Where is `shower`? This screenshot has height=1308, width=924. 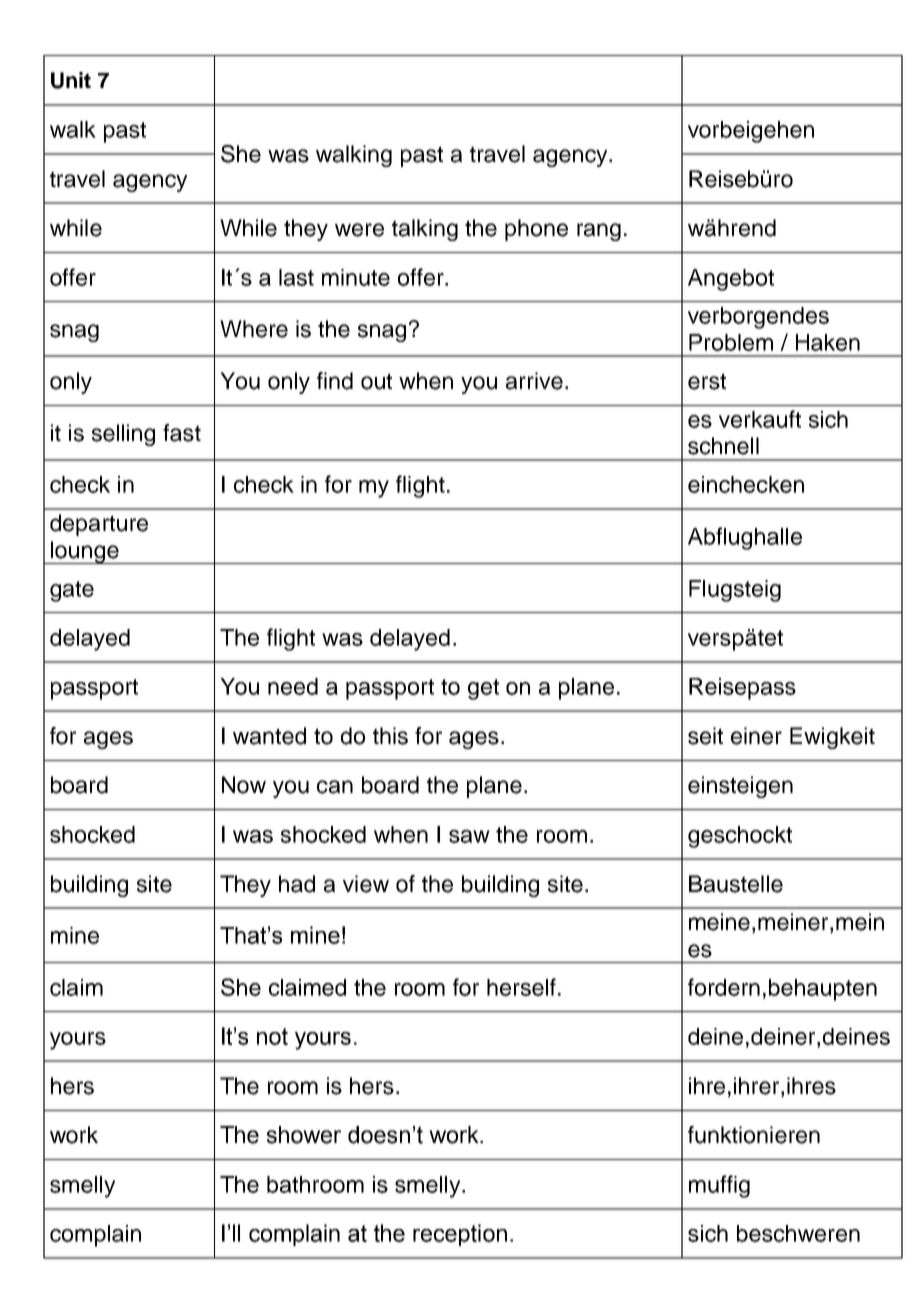 shower is located at coordinates (304, 1135).
